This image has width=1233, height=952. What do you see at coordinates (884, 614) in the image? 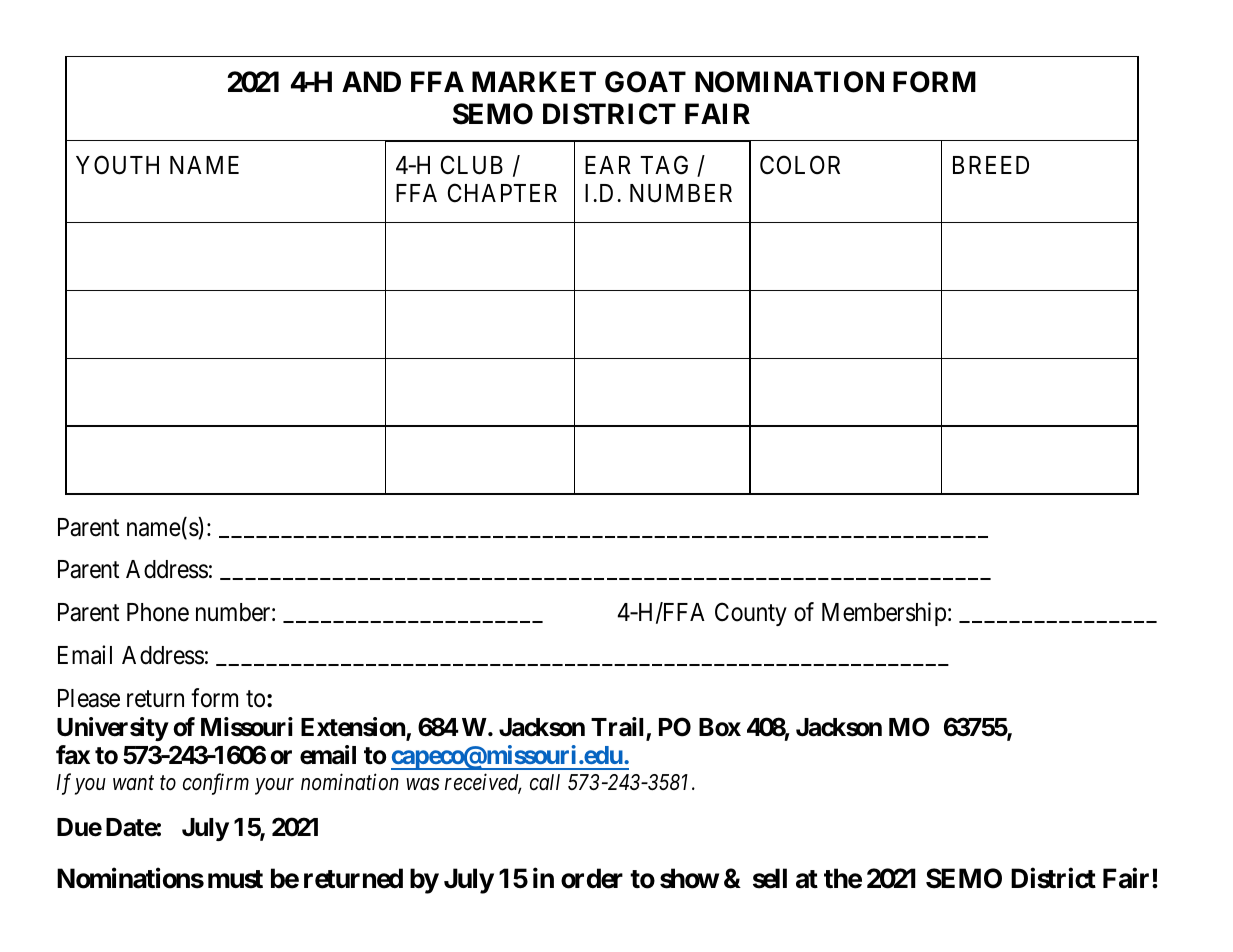
I see `Membership` at bounding box center [884, 614].
